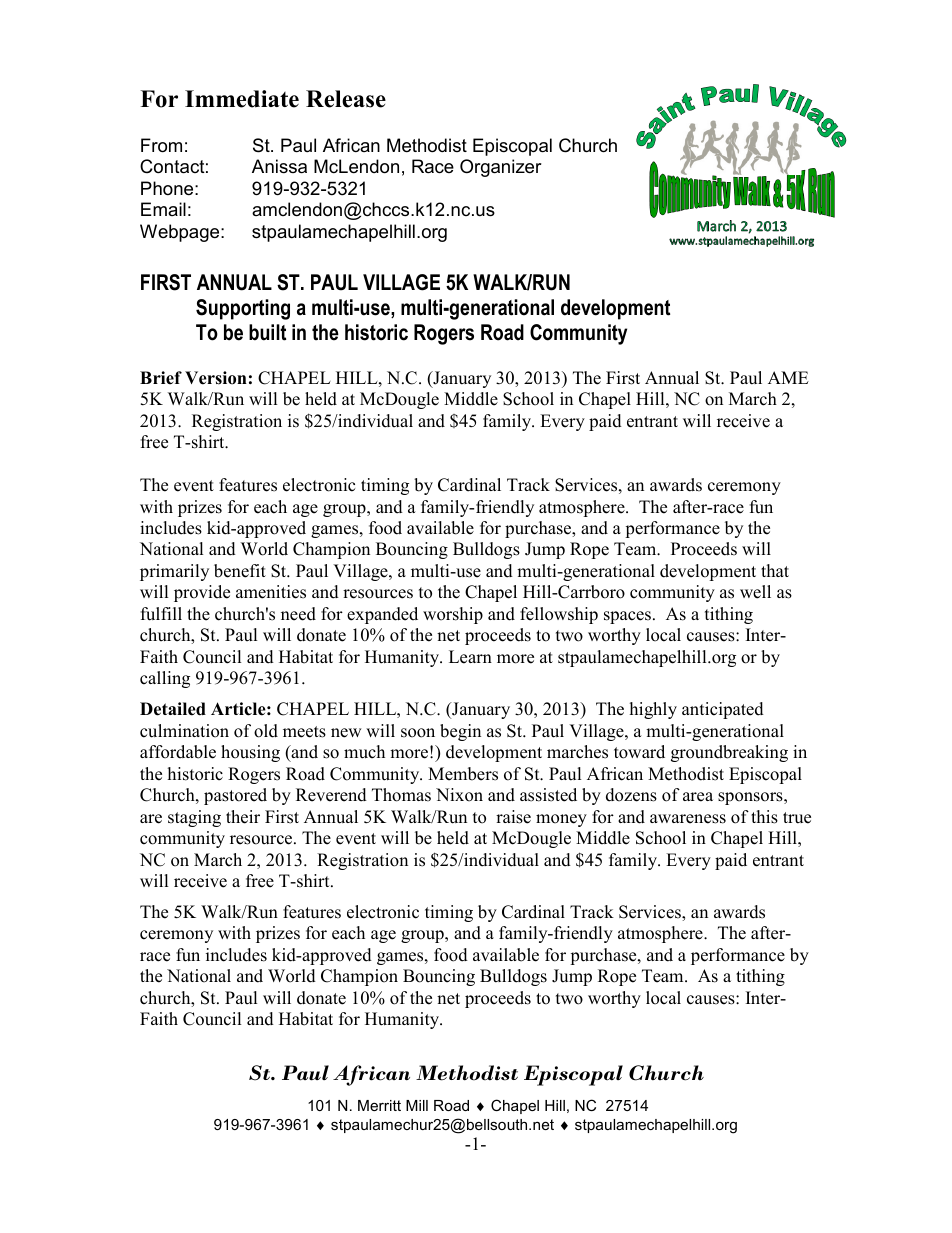 Image resolution: width=952 pixels, height=1233 pixels. What do you see at coordinates (346, 99) in the screenshot?
I see `Release` at bounding box center [346, 99].
